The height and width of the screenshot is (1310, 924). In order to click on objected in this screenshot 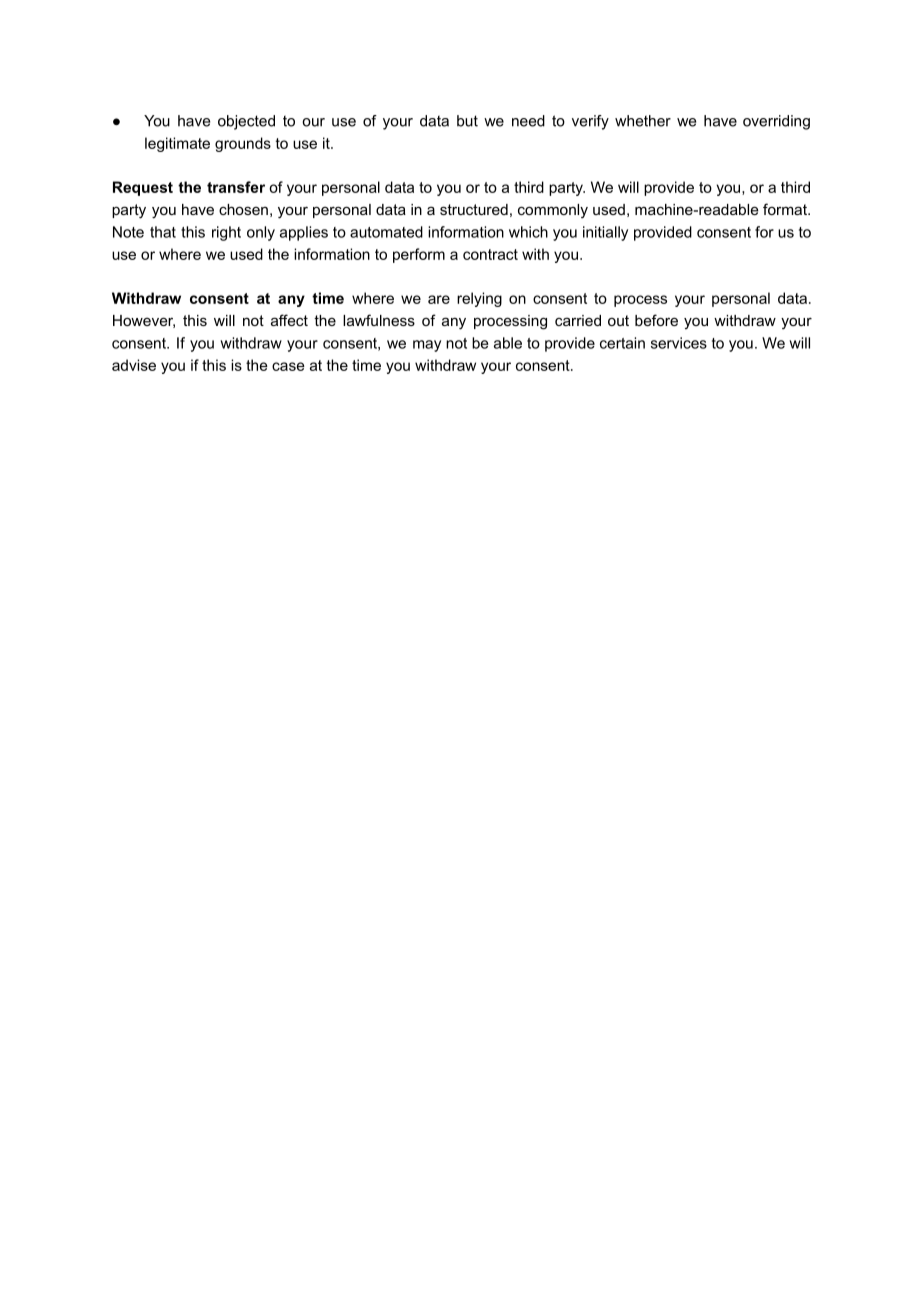, I will do `click(246, 122)`.
